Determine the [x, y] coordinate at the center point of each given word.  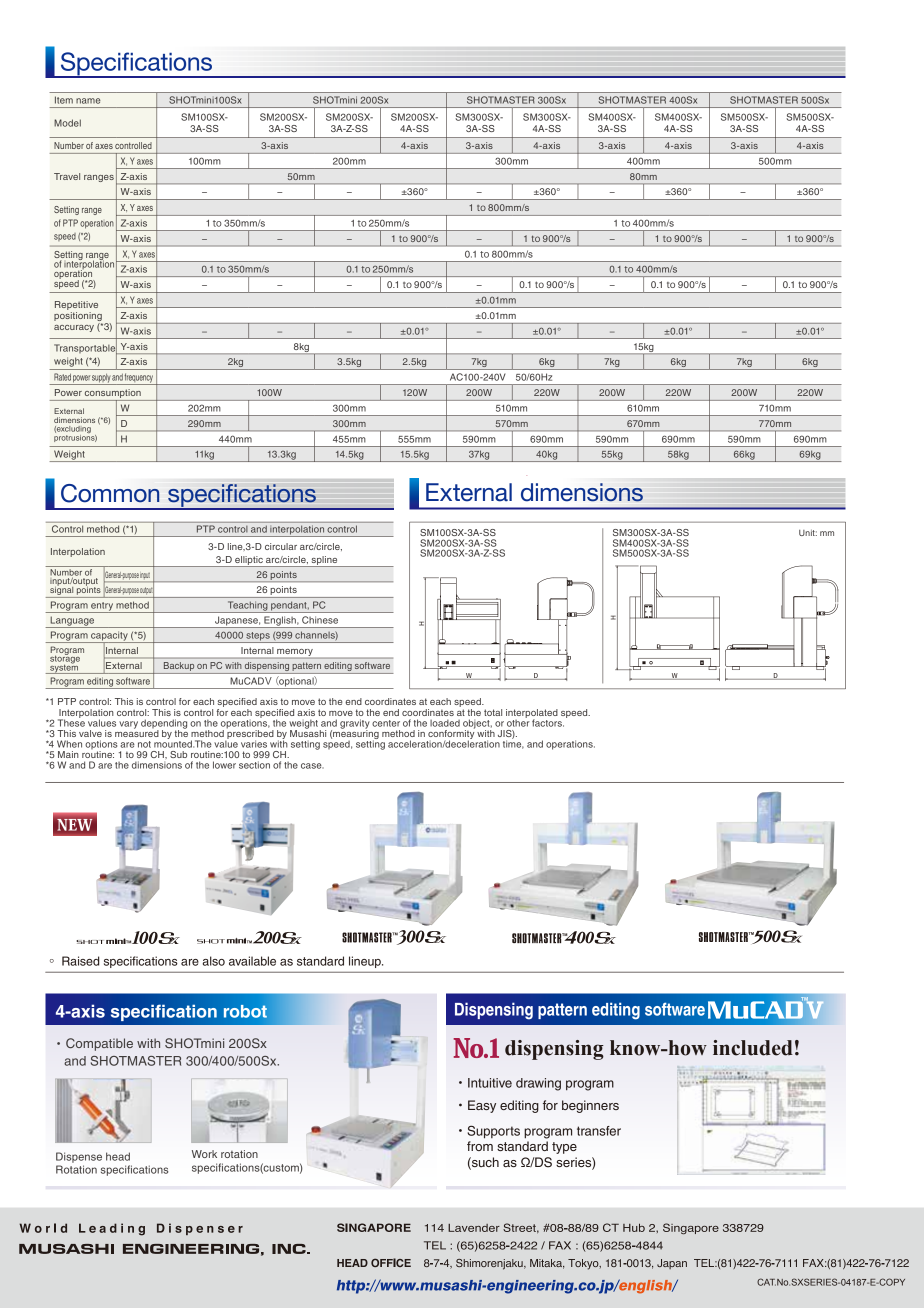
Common [110, 493]
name [88, 101]
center [386, 723]
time [513, 743]
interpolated [532, 714]
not [144, 744]
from [480, 1146]
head [118, 1156]
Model [67, 123]
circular [281, 546]
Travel [67, 176]
